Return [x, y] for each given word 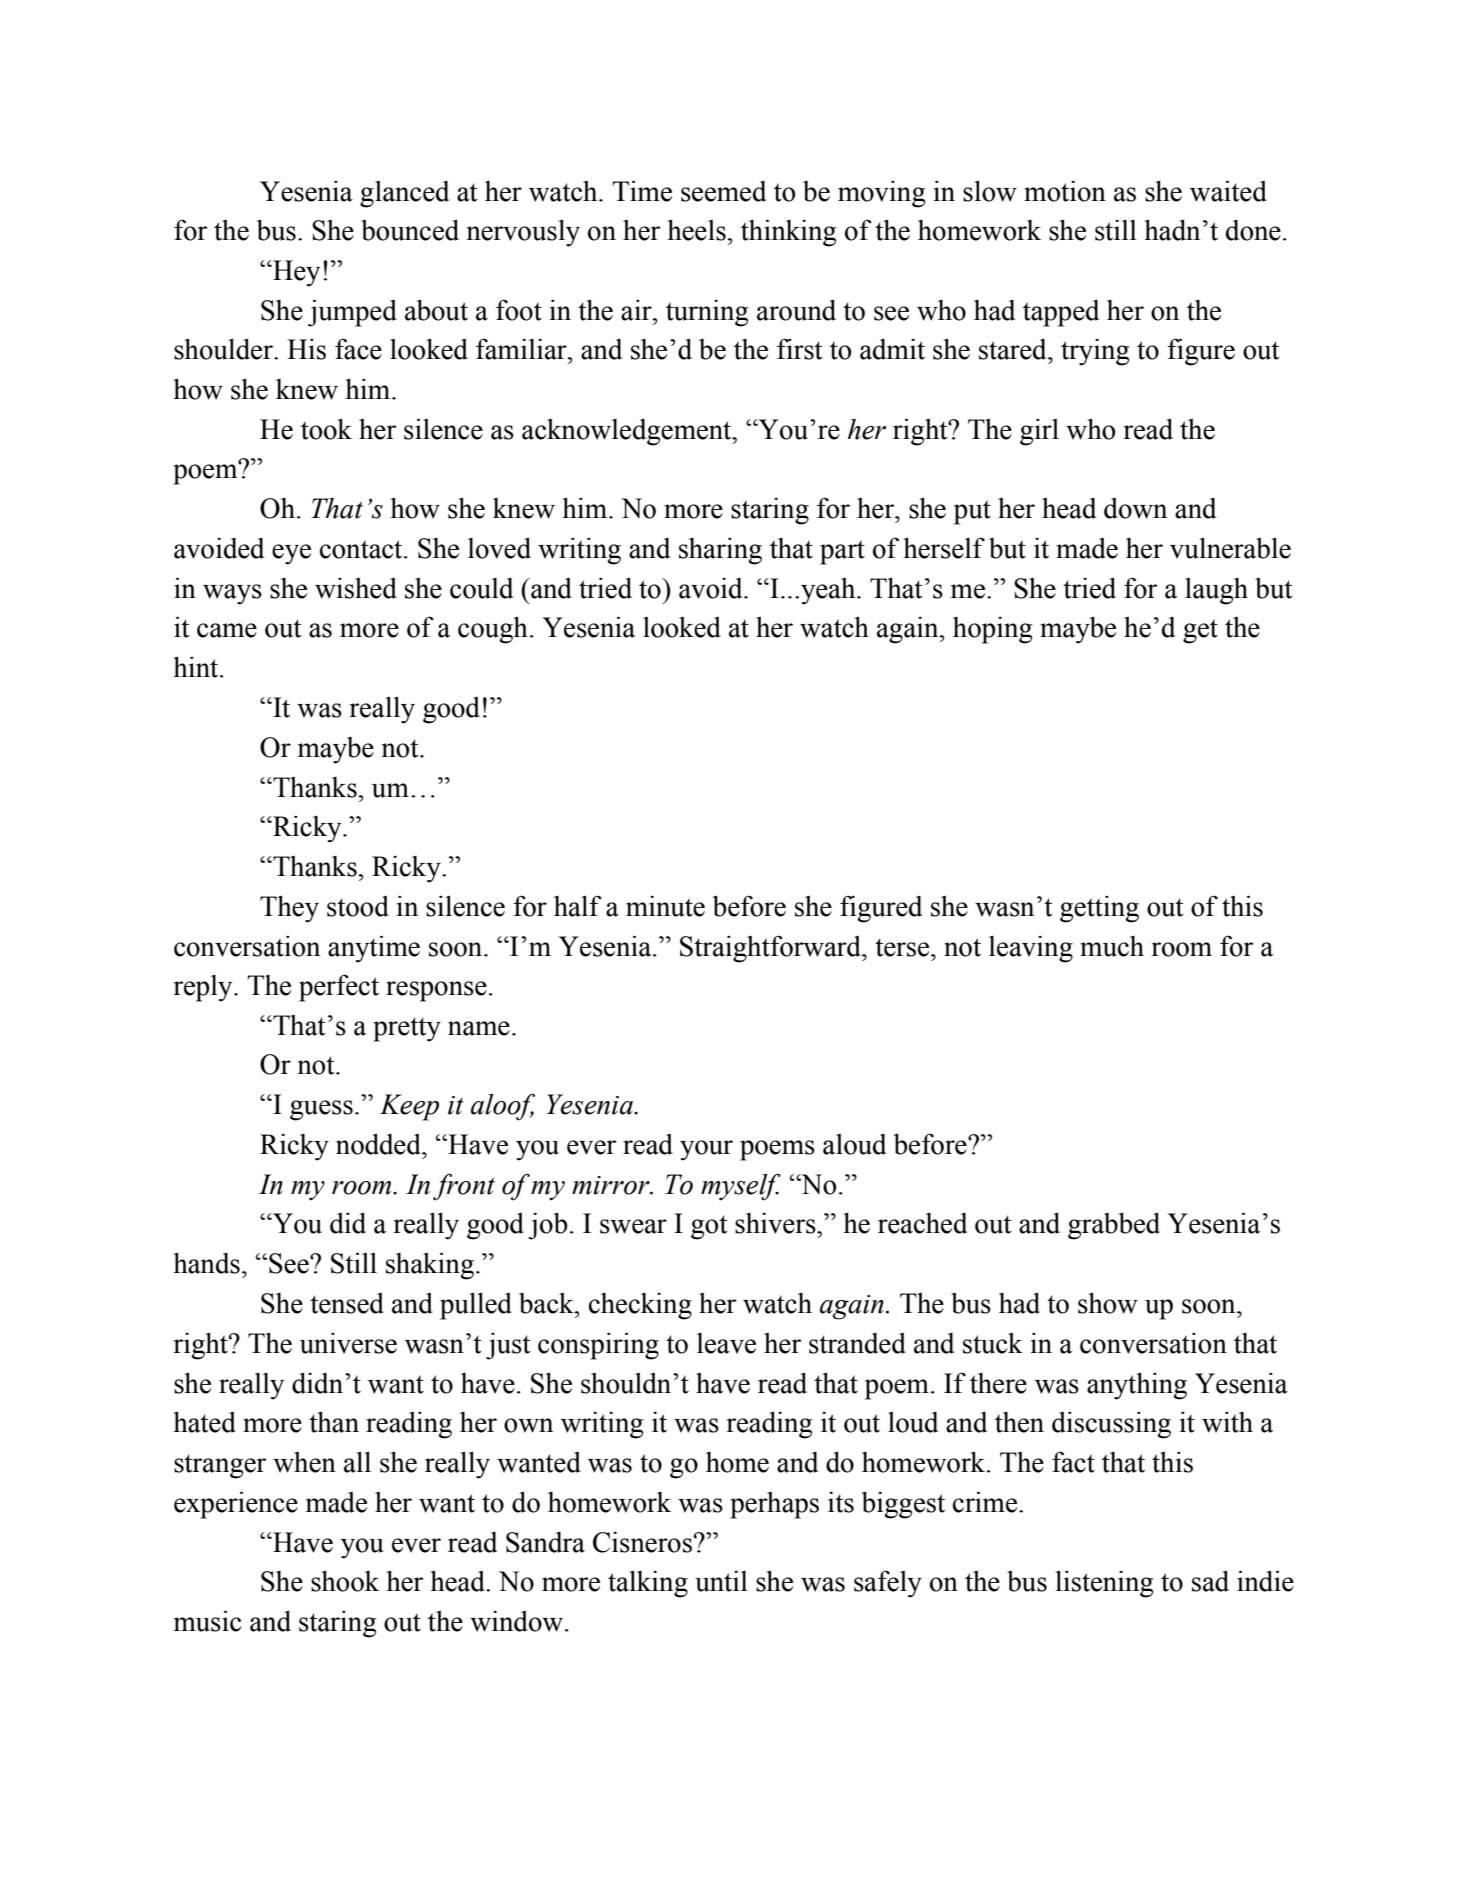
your [706, 1150]
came [227, 630]
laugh [1216, 591]
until [721, 1581]
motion [1065, 191]
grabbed [1114, 1226]
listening [1104, 1584]
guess [321, 1110]
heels [696, 230]
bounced [410, 230]
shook [345, 1581]
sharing [720, 551]
